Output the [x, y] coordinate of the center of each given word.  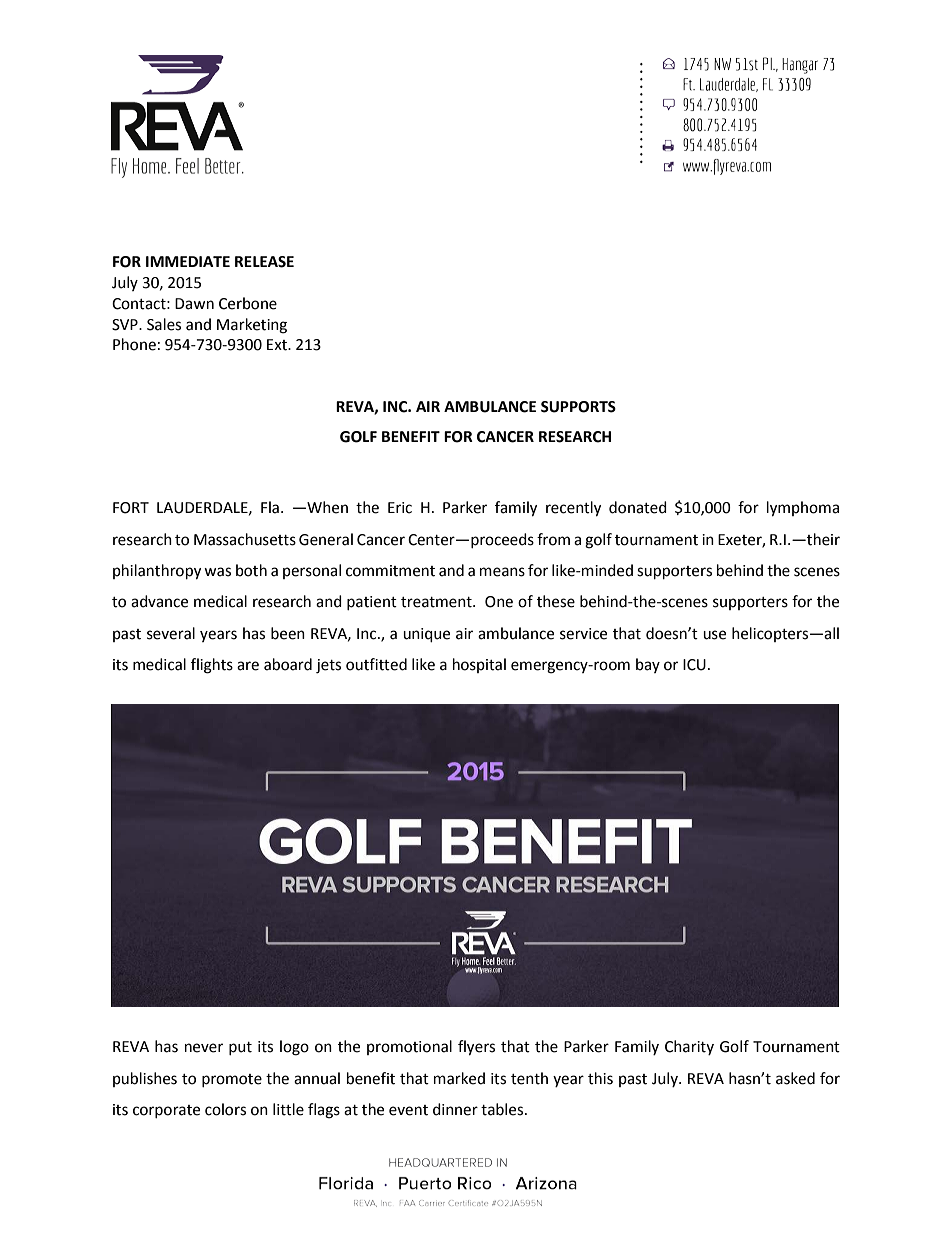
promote [232, 1080]
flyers [476, 1048]
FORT [131, 508]
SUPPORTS [578, 407]
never [204, 1048]
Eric [400, 508]
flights [212, 666]
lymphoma [803, 509]
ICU [694, 665]
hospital [479, 665]
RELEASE [264, 262]
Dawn [194, 304]
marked [459, 1078]
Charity [689, 1047]
